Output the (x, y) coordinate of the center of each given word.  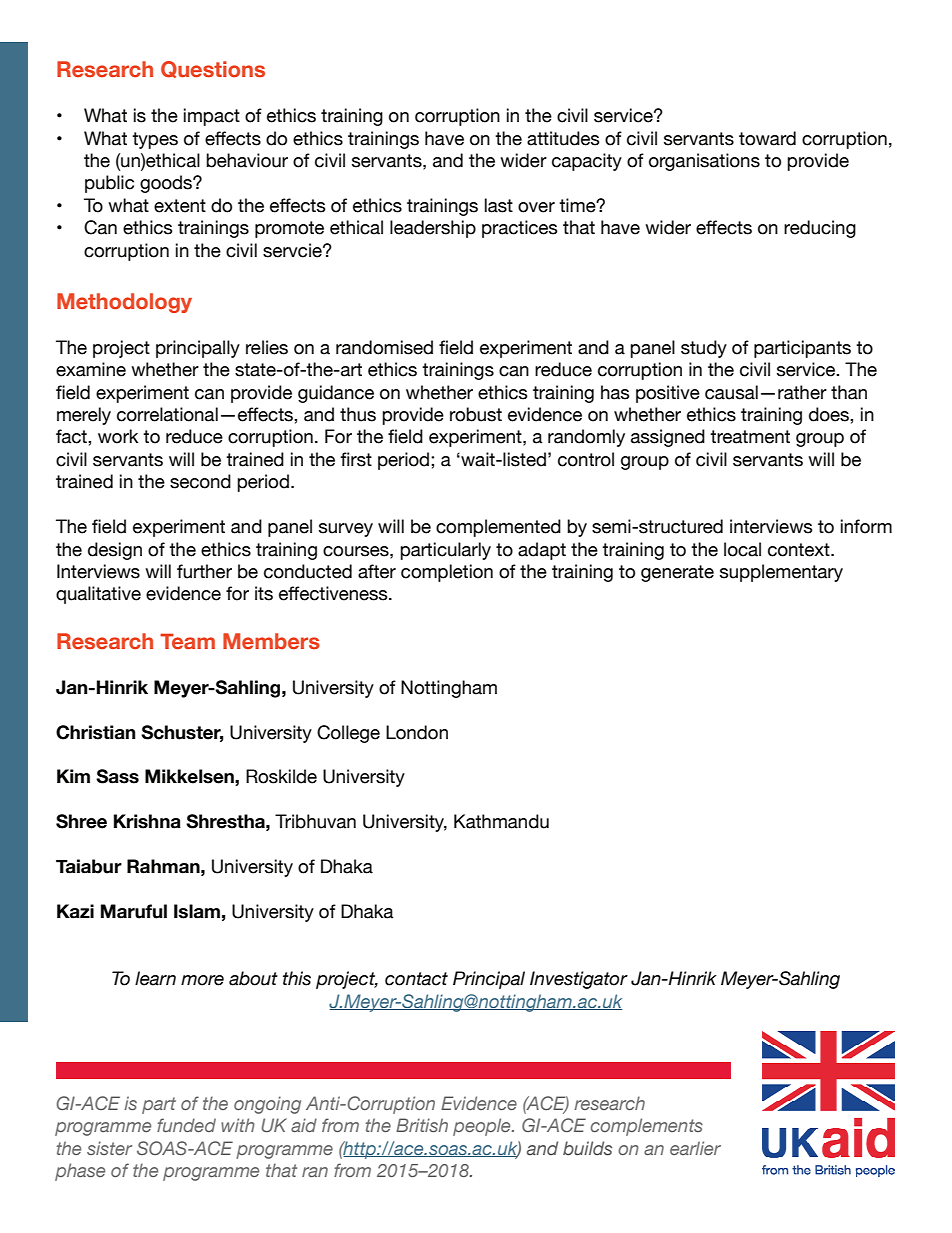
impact (212, 117)
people (483, 1127)
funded (186, 1125)
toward (767, 138)
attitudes (563, 138)
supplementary (781, 573)
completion (447, 573)
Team (187, 641)
